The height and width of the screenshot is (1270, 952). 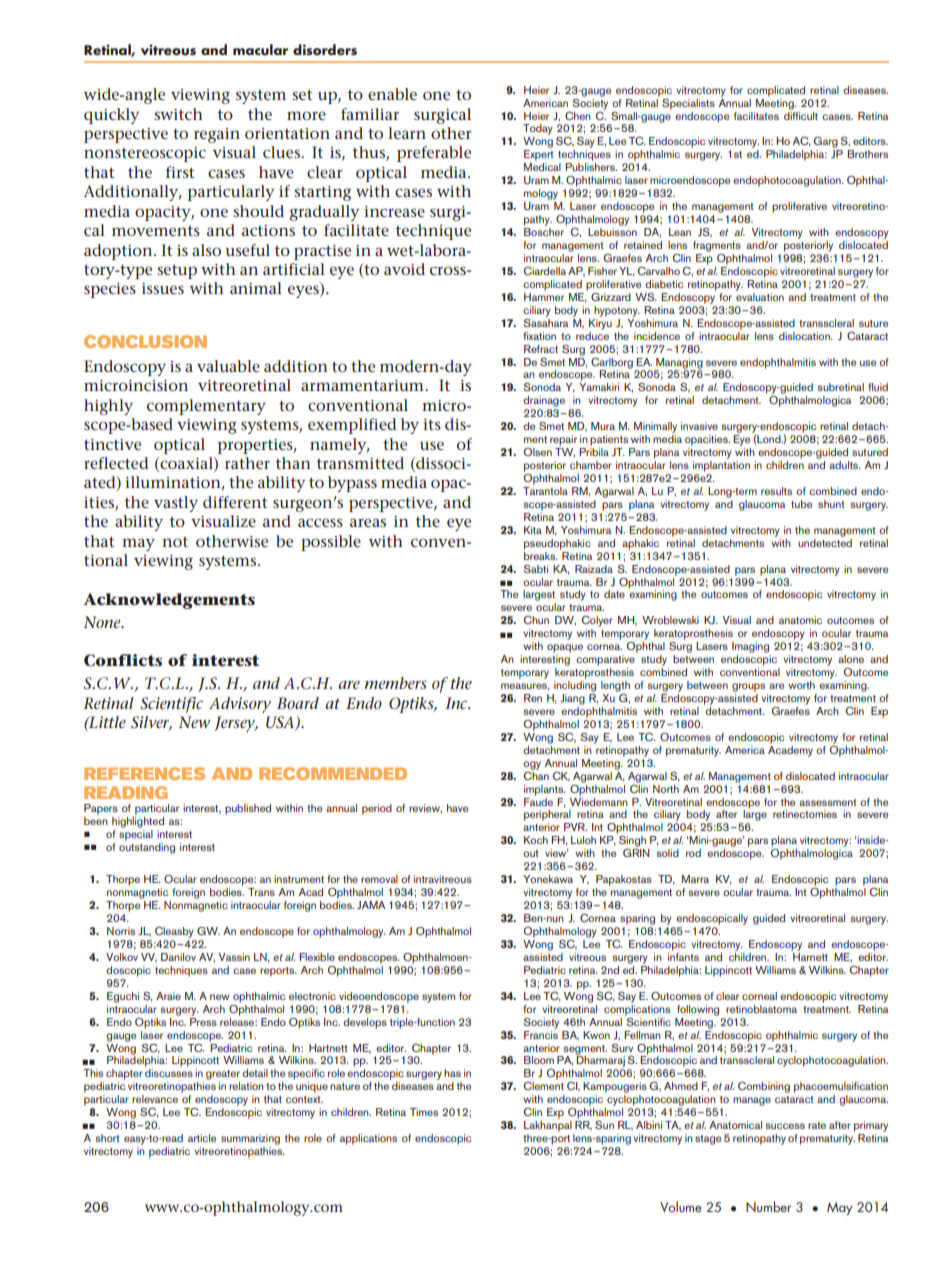 I want to click on Norris, so click(x=121, y=931).
